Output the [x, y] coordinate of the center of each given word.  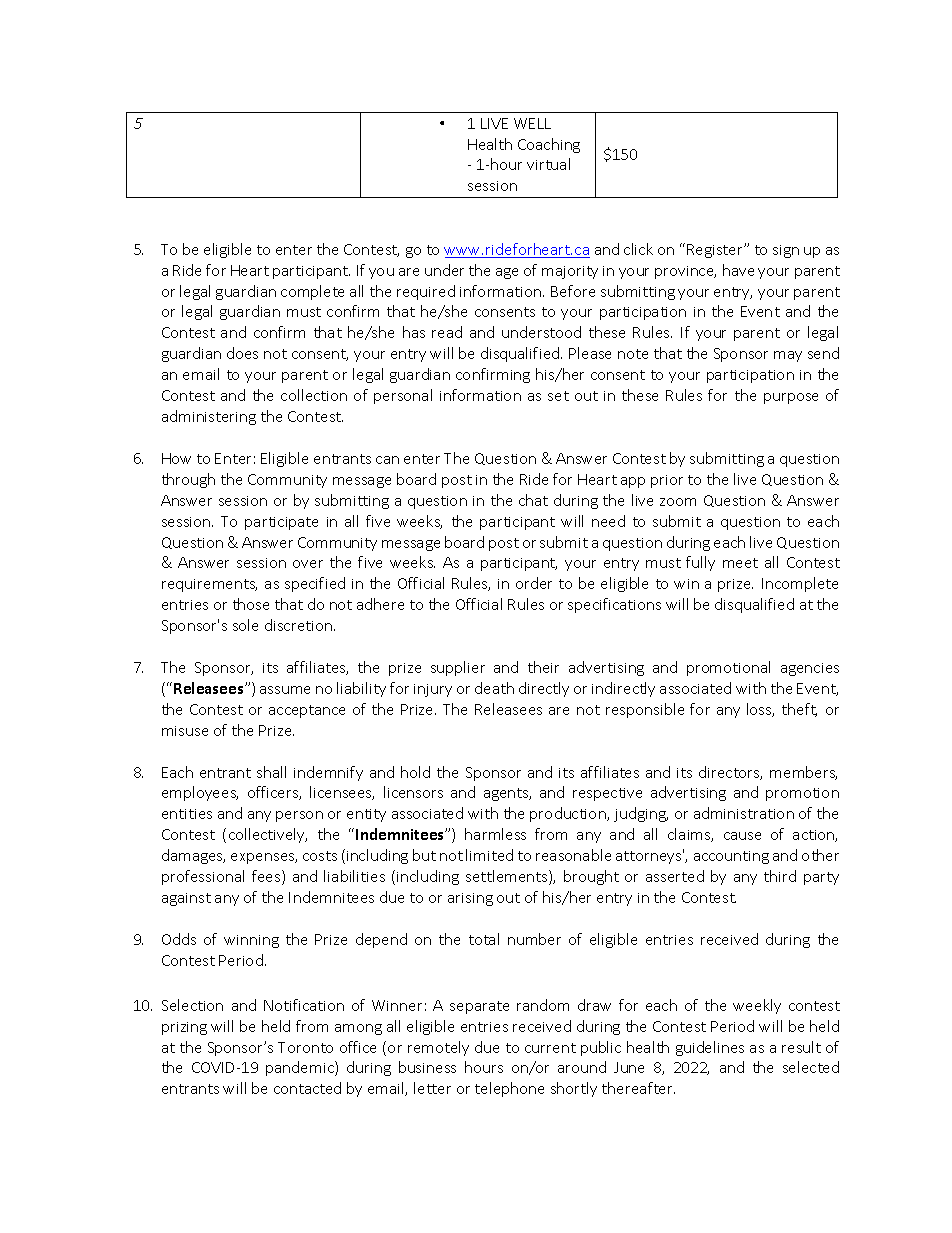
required [426, 292]
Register [716, 251]
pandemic [301, 1068]
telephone [509, 1089]
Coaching [549, 145]
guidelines [710, 1048]
